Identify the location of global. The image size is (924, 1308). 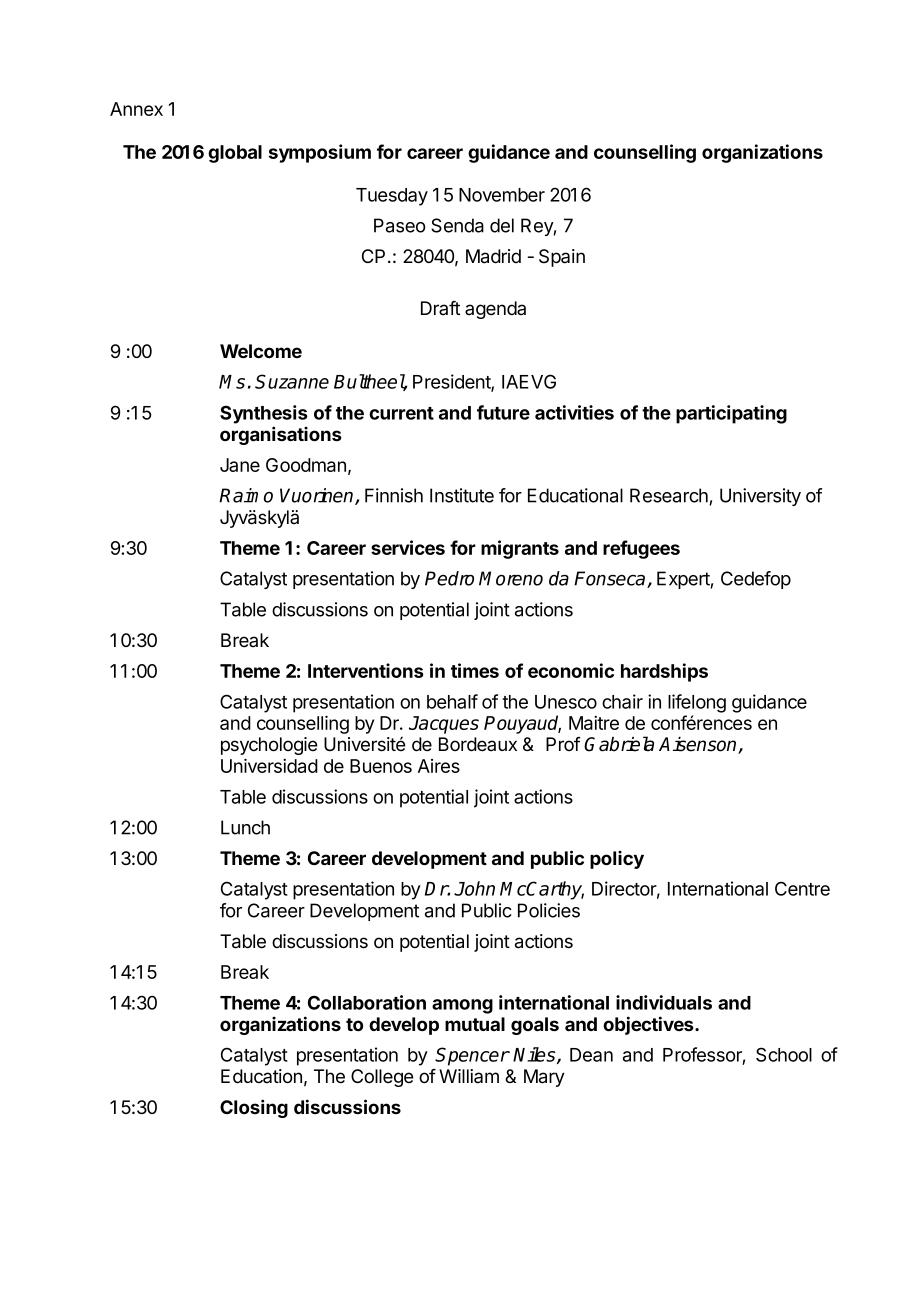
(235, 154).
